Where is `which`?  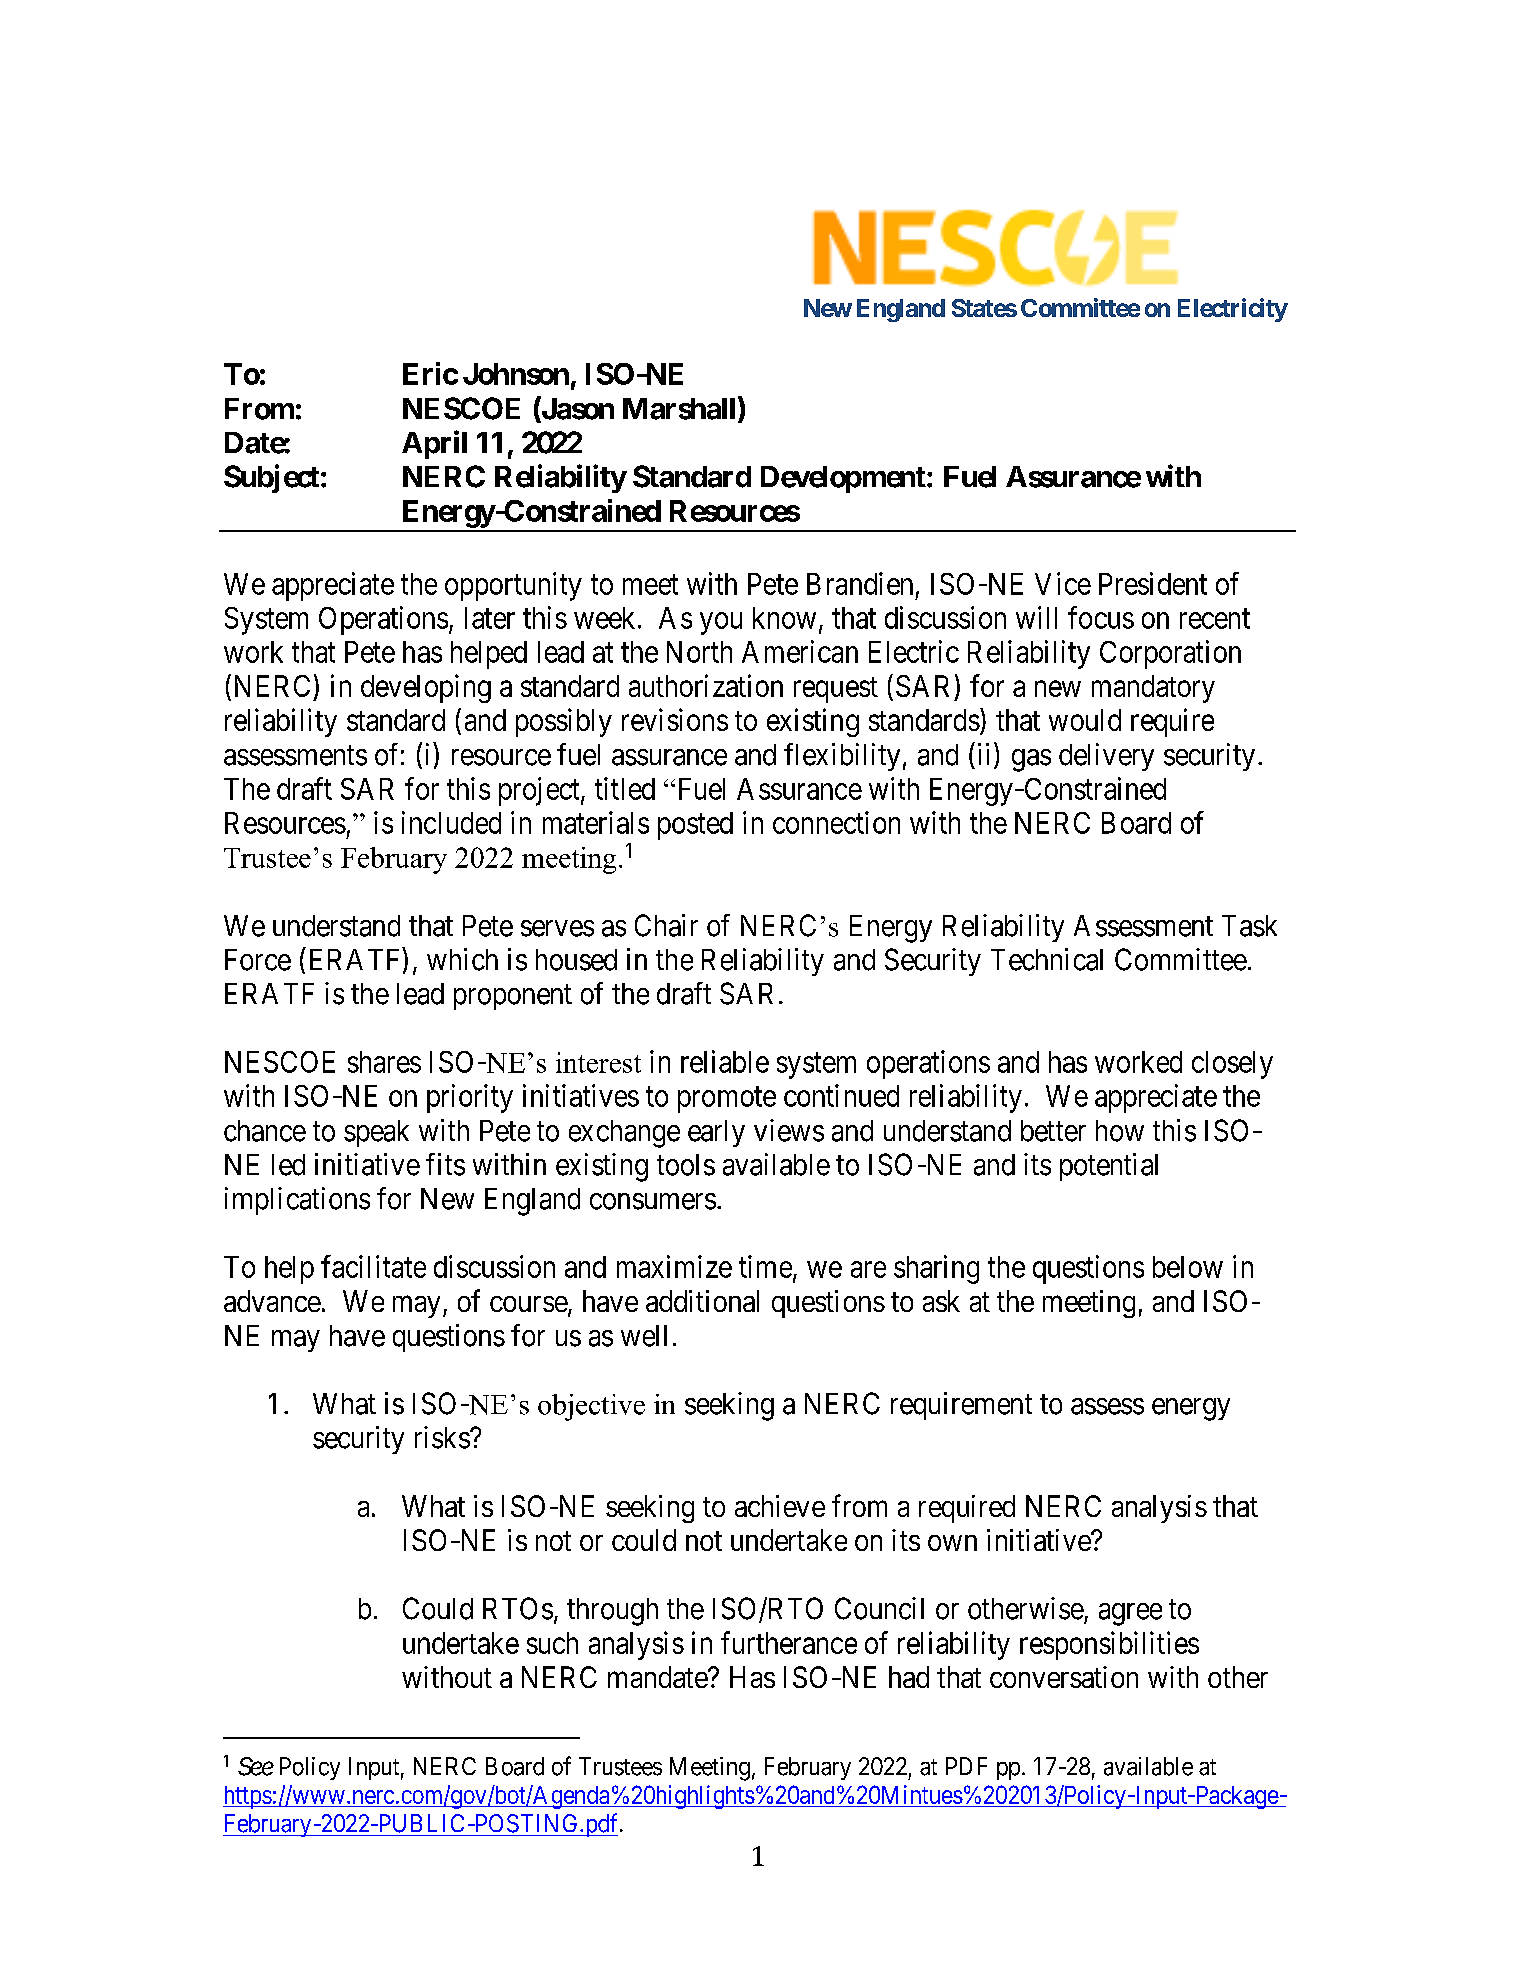
which is located at coordinates (462, 959).
